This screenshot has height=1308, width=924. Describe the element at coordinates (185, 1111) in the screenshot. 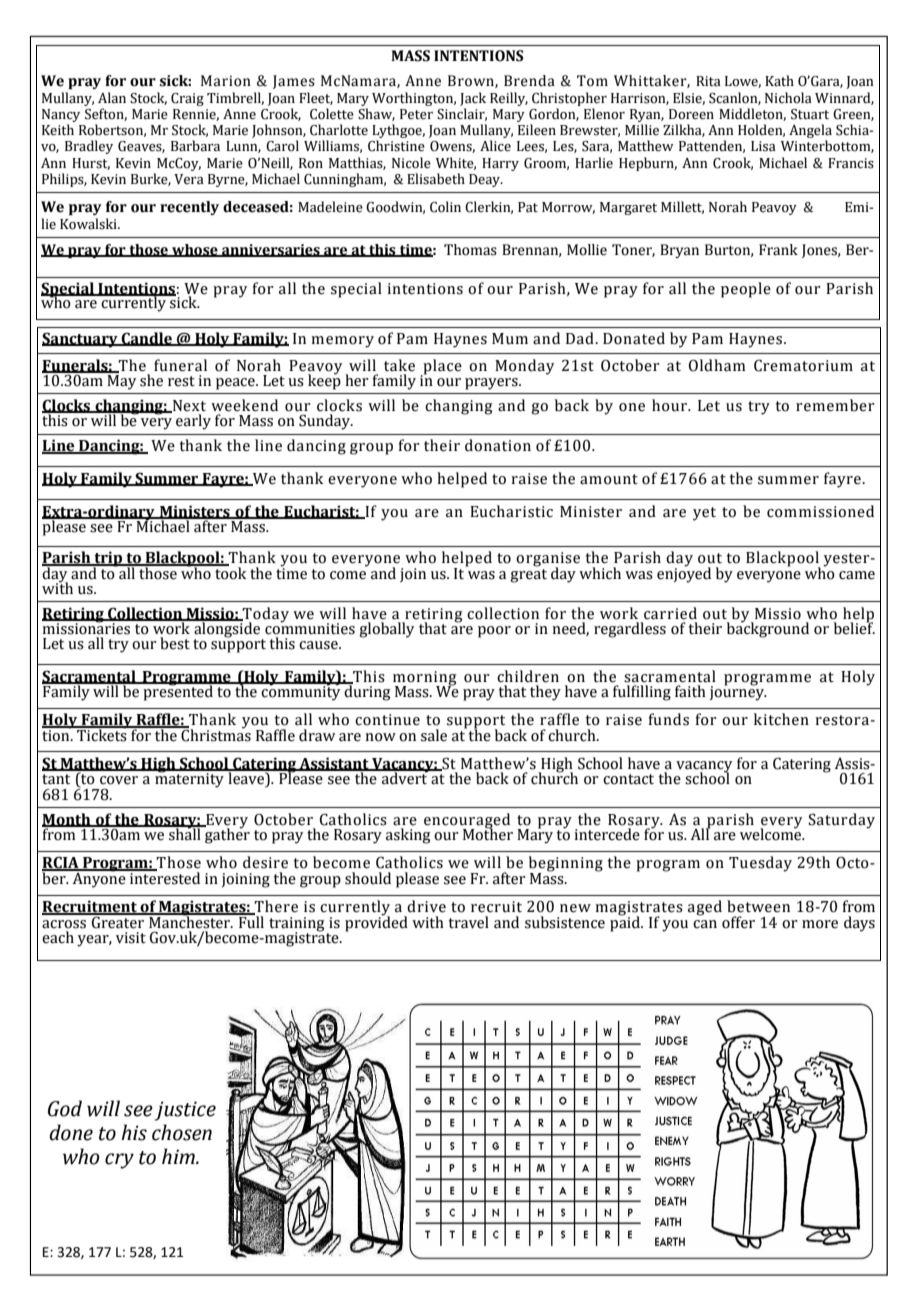

I see `justice` at that location.
